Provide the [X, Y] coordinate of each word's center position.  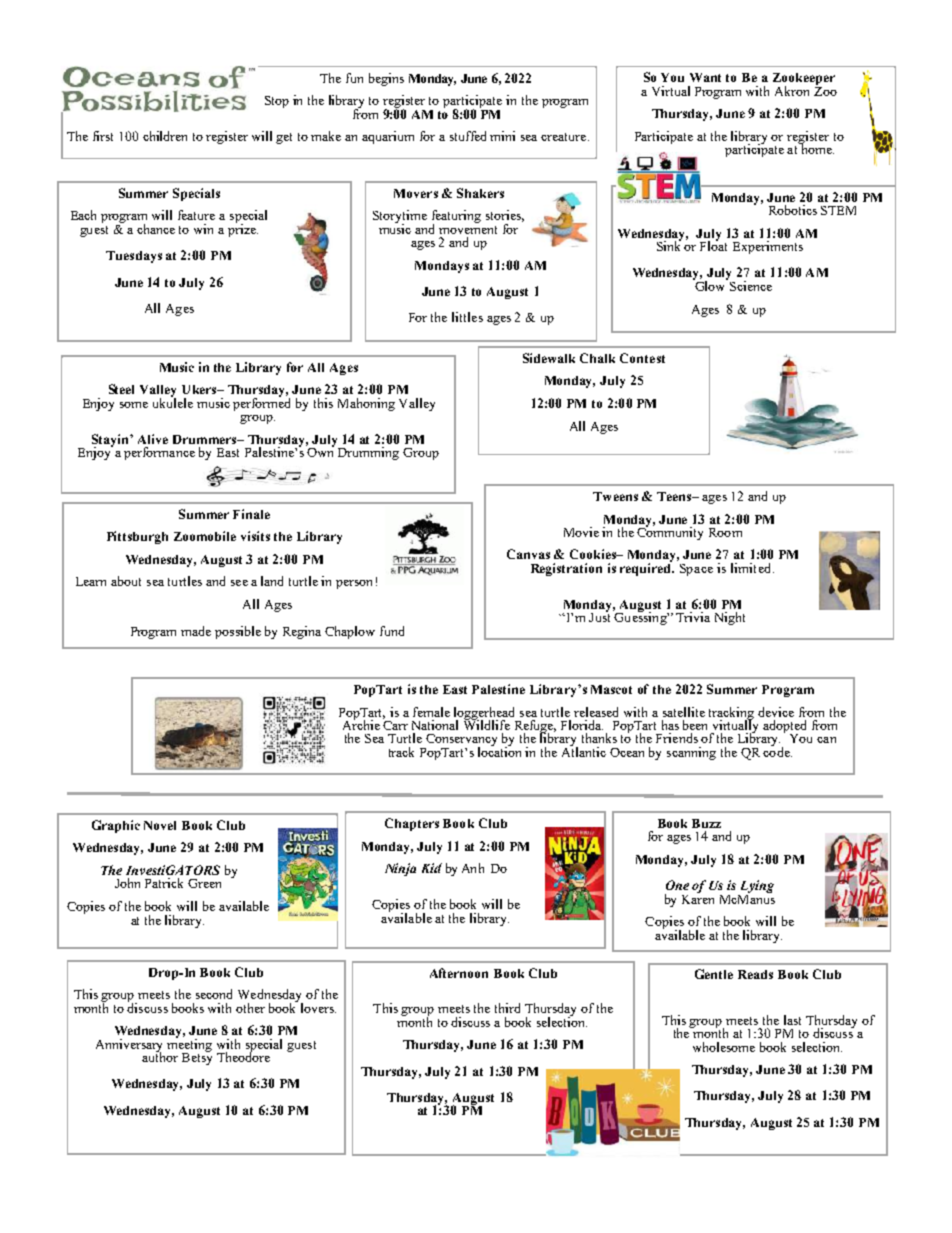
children [165, 136]
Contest [642, 358]
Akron [792, 91]
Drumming [368, 453]
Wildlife [487, 724]
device [776, 712]
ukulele [173, 402]
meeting [189, 1045]
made [196, 631]
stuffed [468, 136]
